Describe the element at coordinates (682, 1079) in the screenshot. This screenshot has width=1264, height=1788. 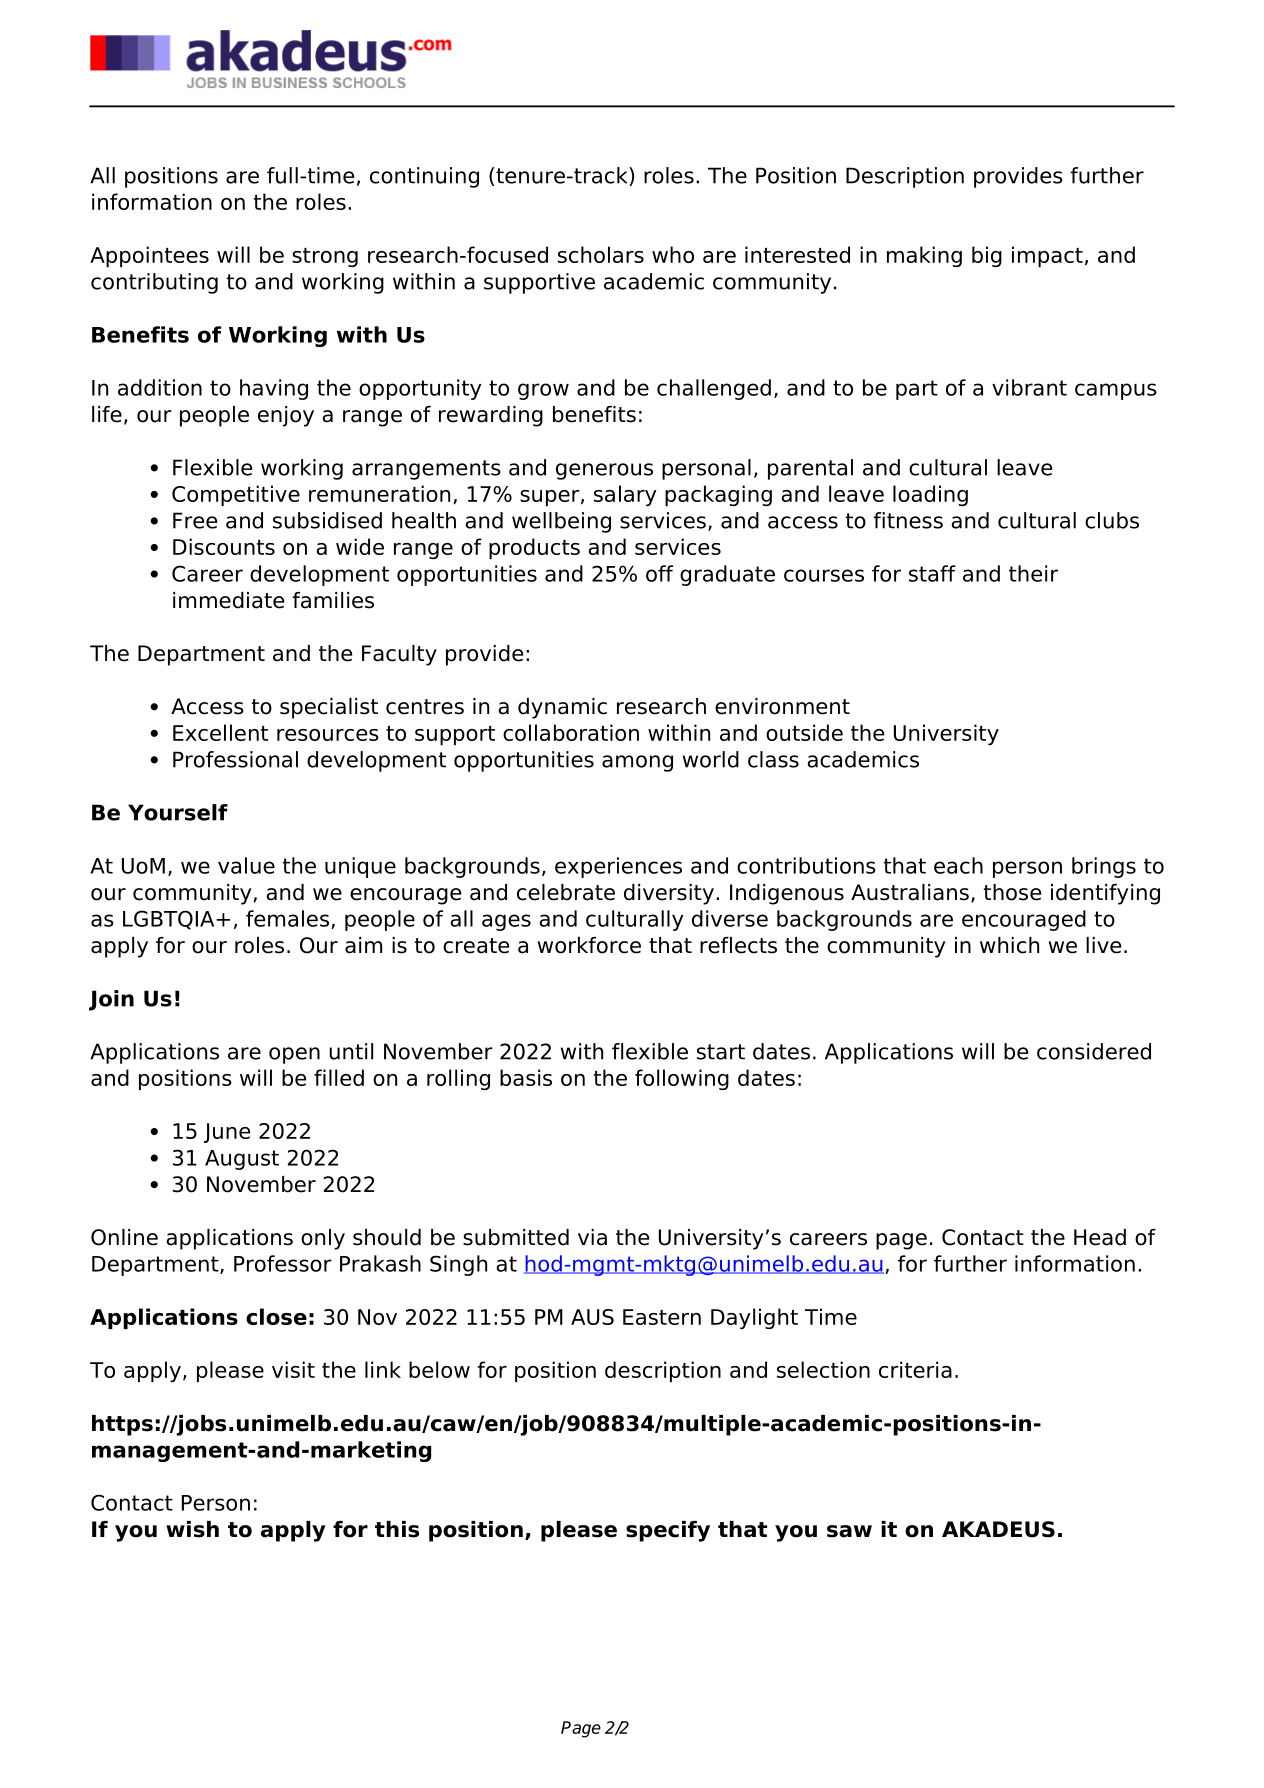
I see `following` at that location.
